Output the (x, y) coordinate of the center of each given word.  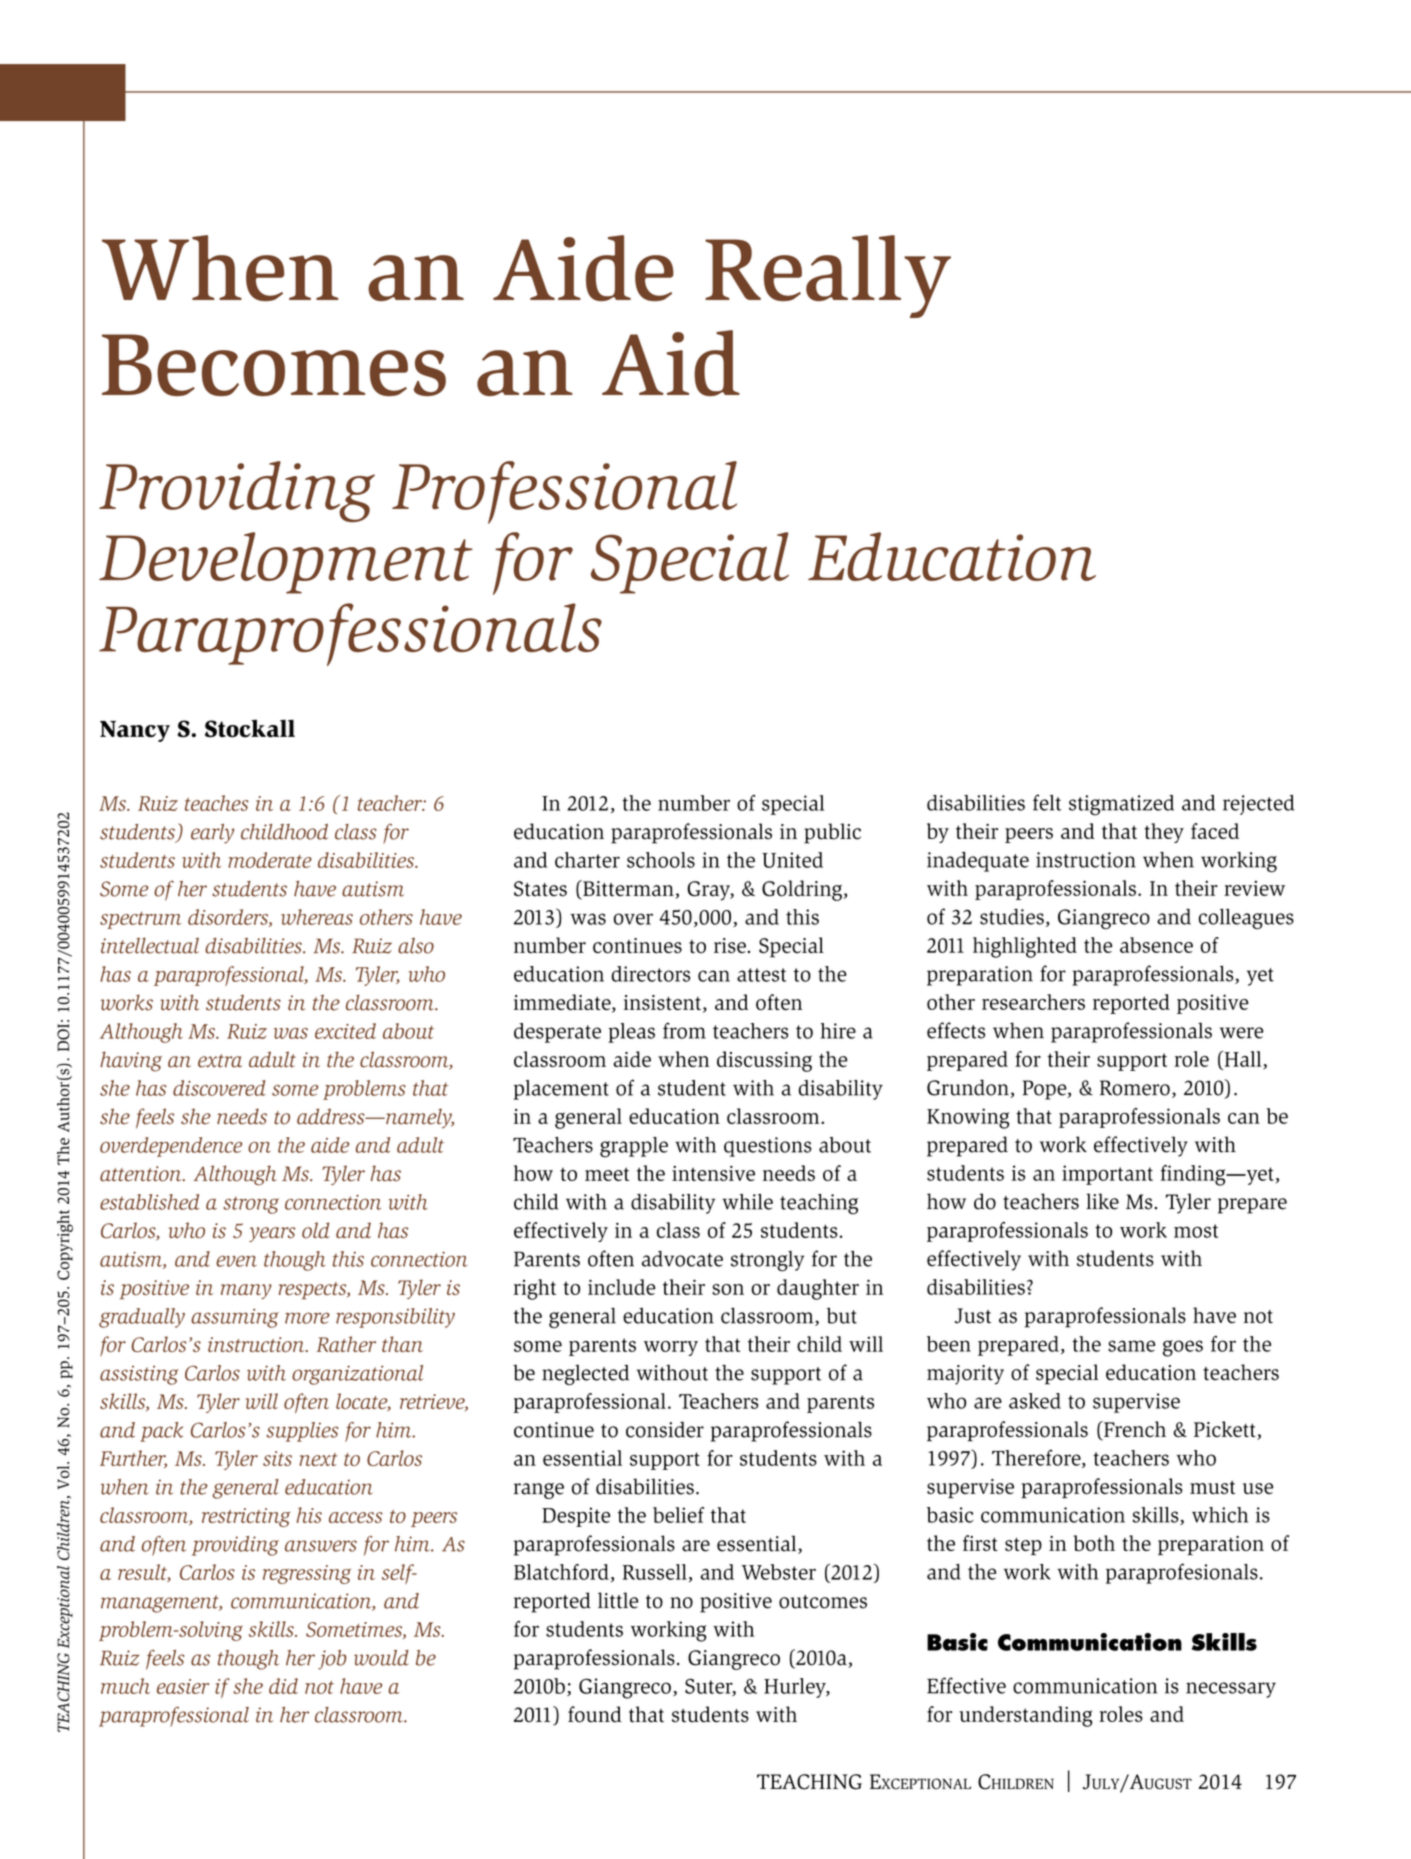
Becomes (274, 365)
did (283, 1686)
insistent (664, 1004)
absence (1156, 945)
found (595, 1714)
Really (828, 276)
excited (345, 1031)
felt (1047, 802)
